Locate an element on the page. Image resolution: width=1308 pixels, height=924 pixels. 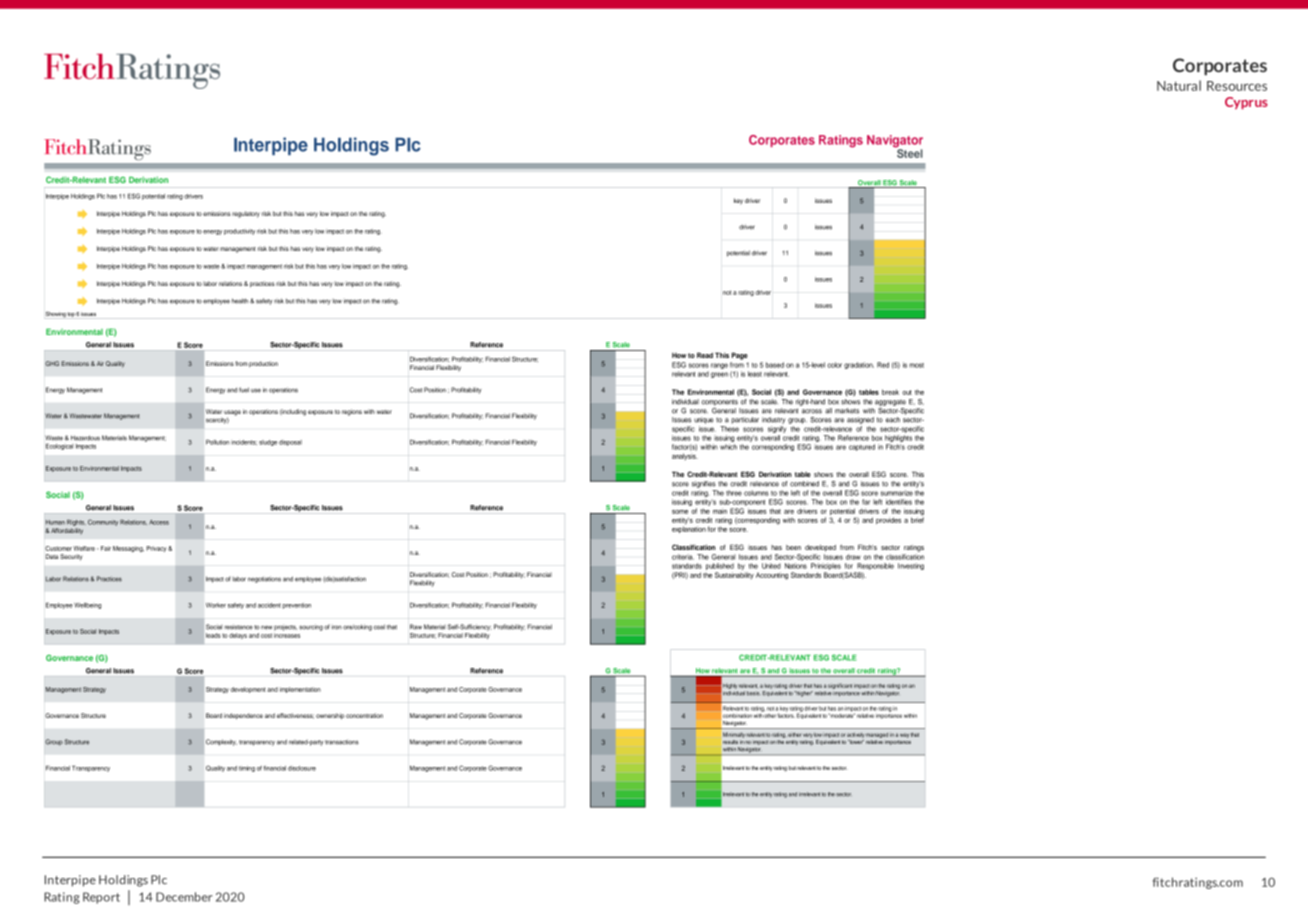
disclosure is located at coordinates (302, 768).
